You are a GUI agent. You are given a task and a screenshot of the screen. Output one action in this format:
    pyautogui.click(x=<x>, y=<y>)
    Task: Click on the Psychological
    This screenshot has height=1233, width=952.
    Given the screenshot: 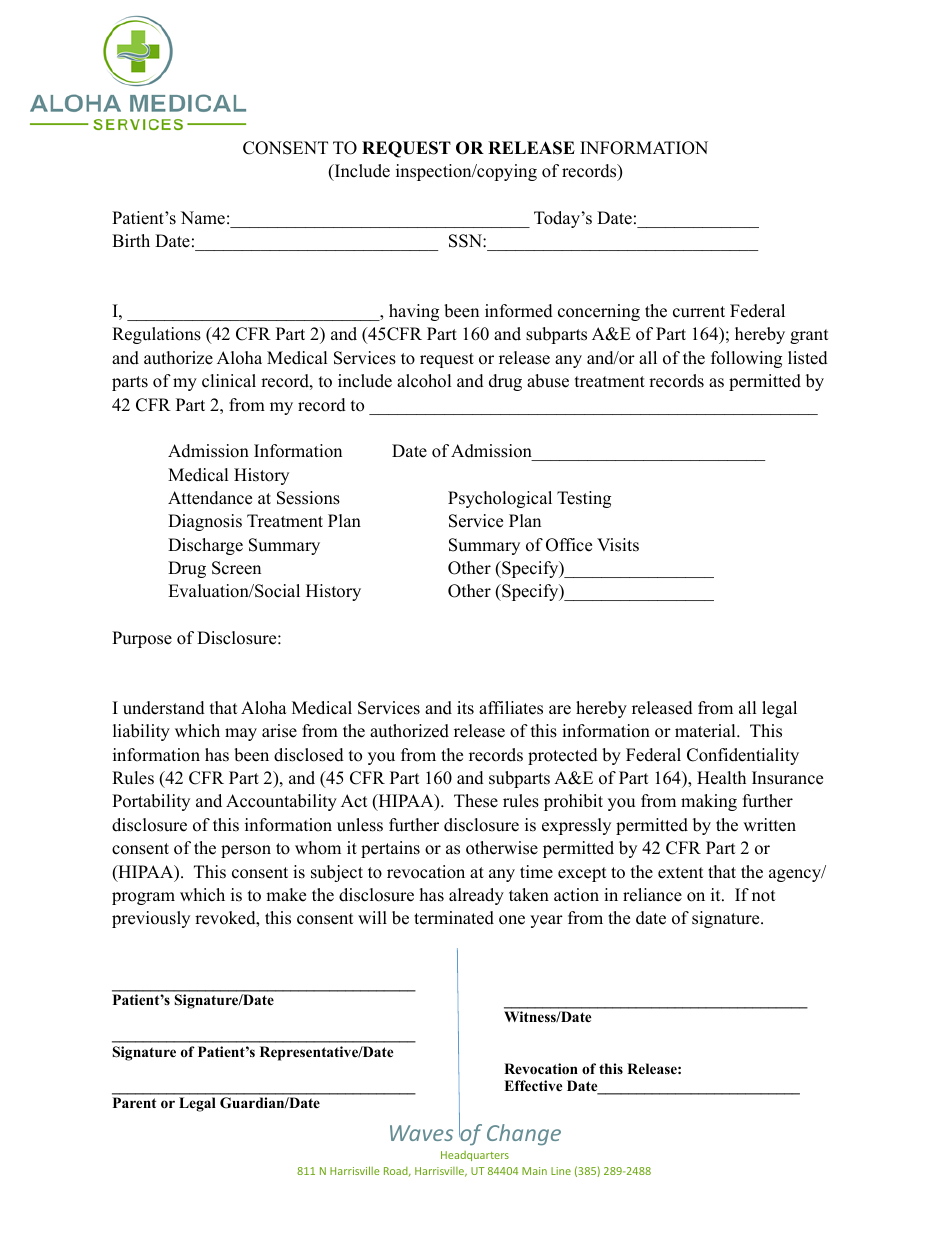 What is the action you would take?
    pyautogui.click(x=500, y=499)
